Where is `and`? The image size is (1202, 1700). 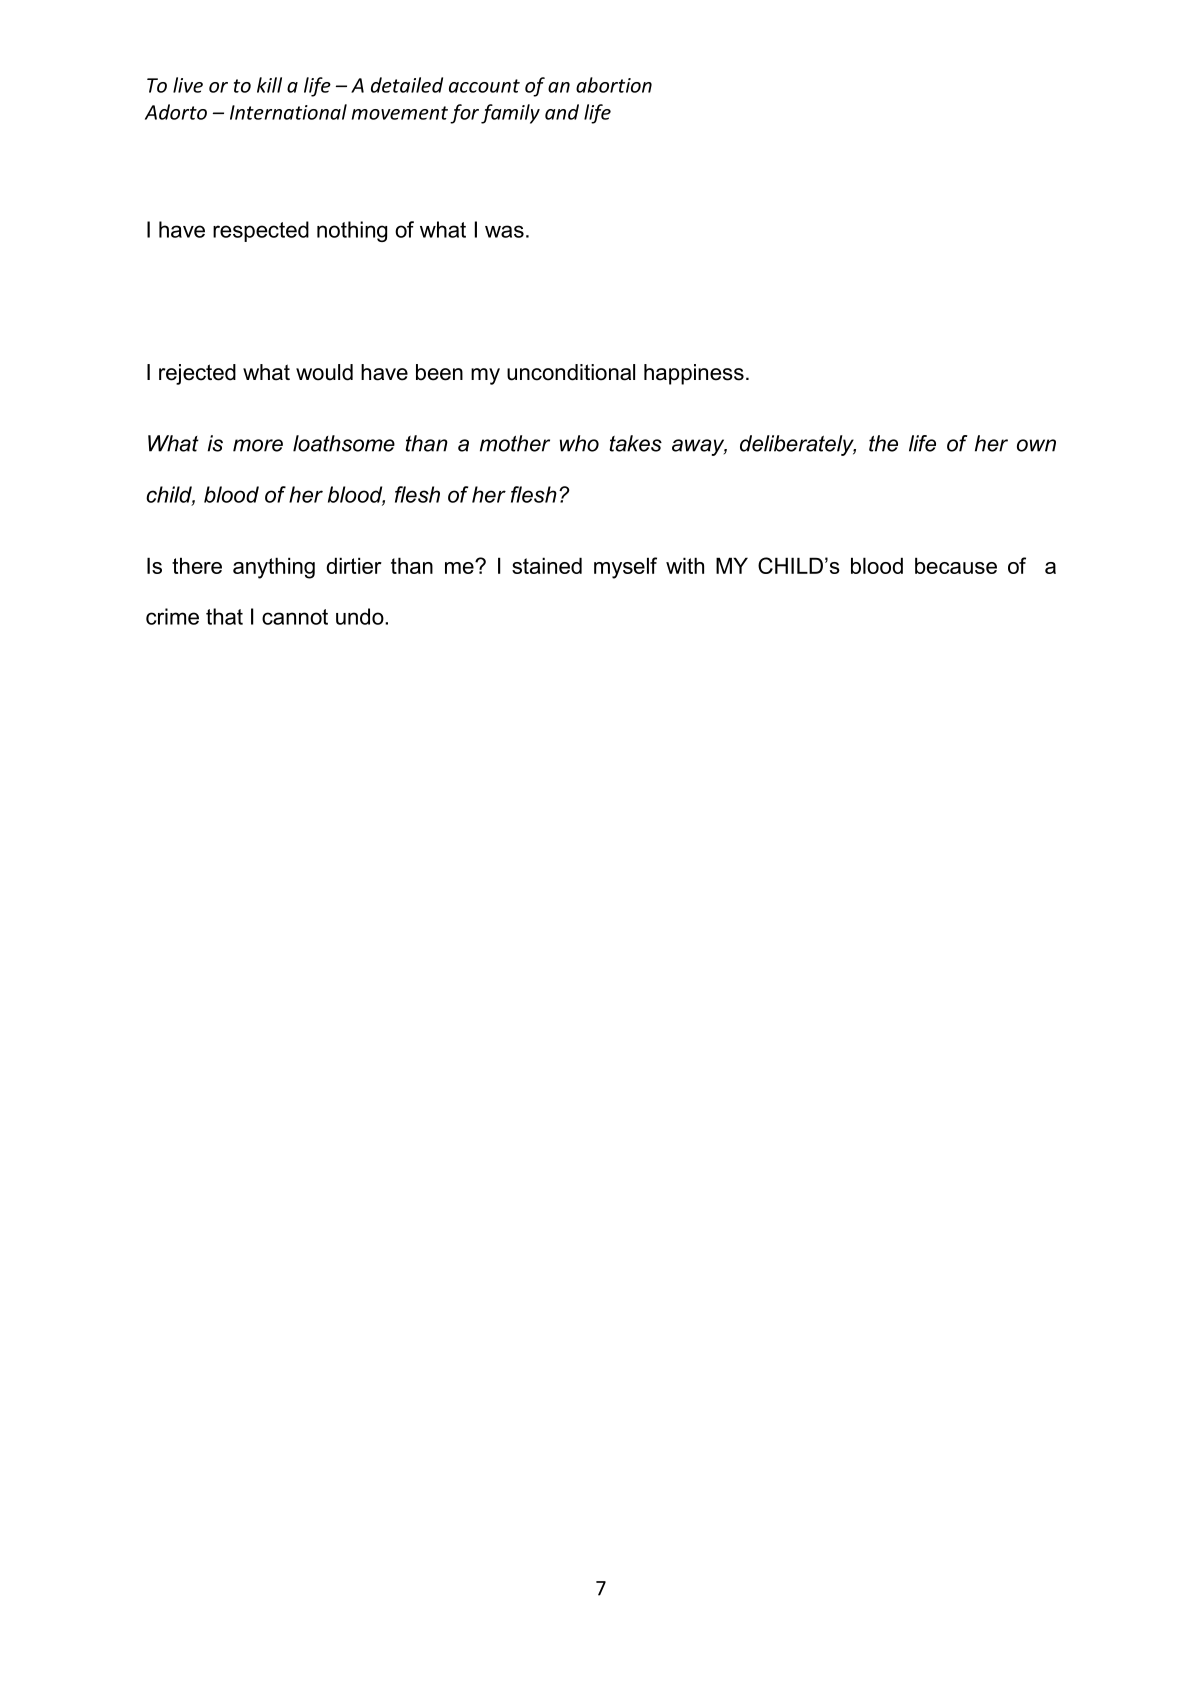 and is located at coordinates (562, 112).
